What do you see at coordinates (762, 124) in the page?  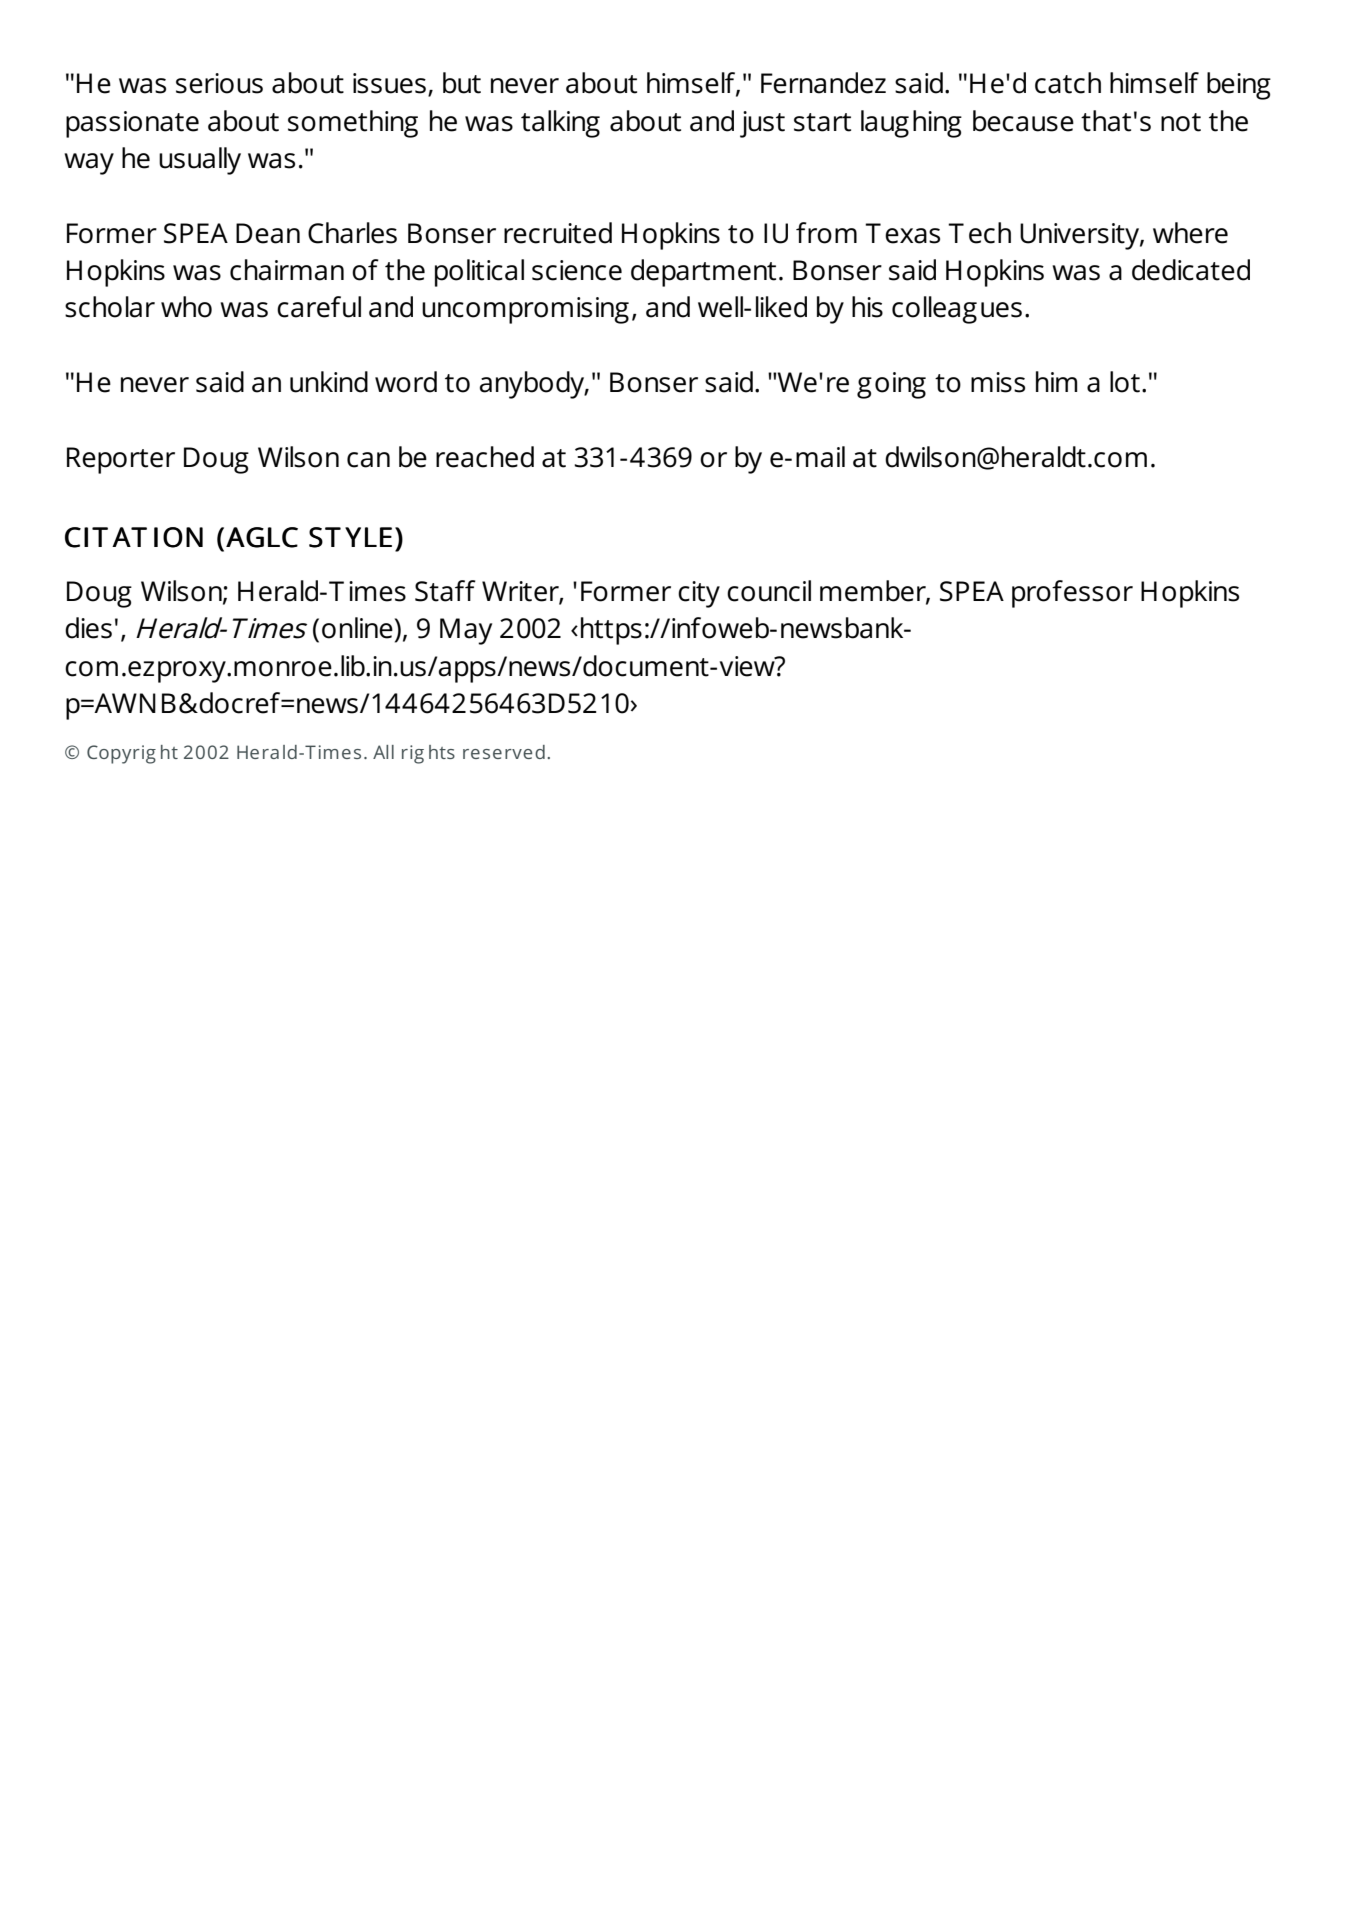 I see `just` at bounding box center [762, 124].
